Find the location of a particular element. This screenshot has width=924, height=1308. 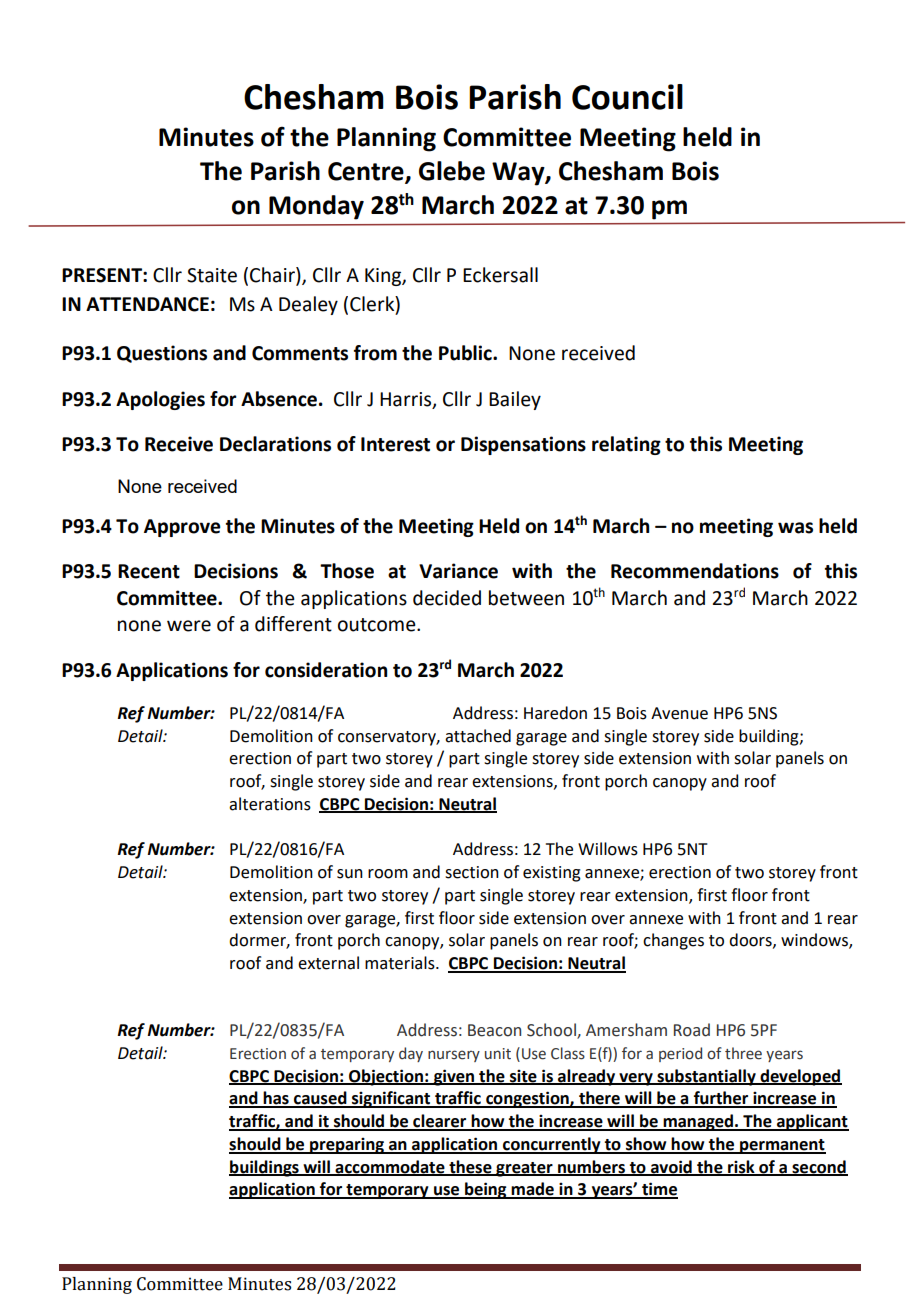

risk is located at coordinates (741, 1167).
